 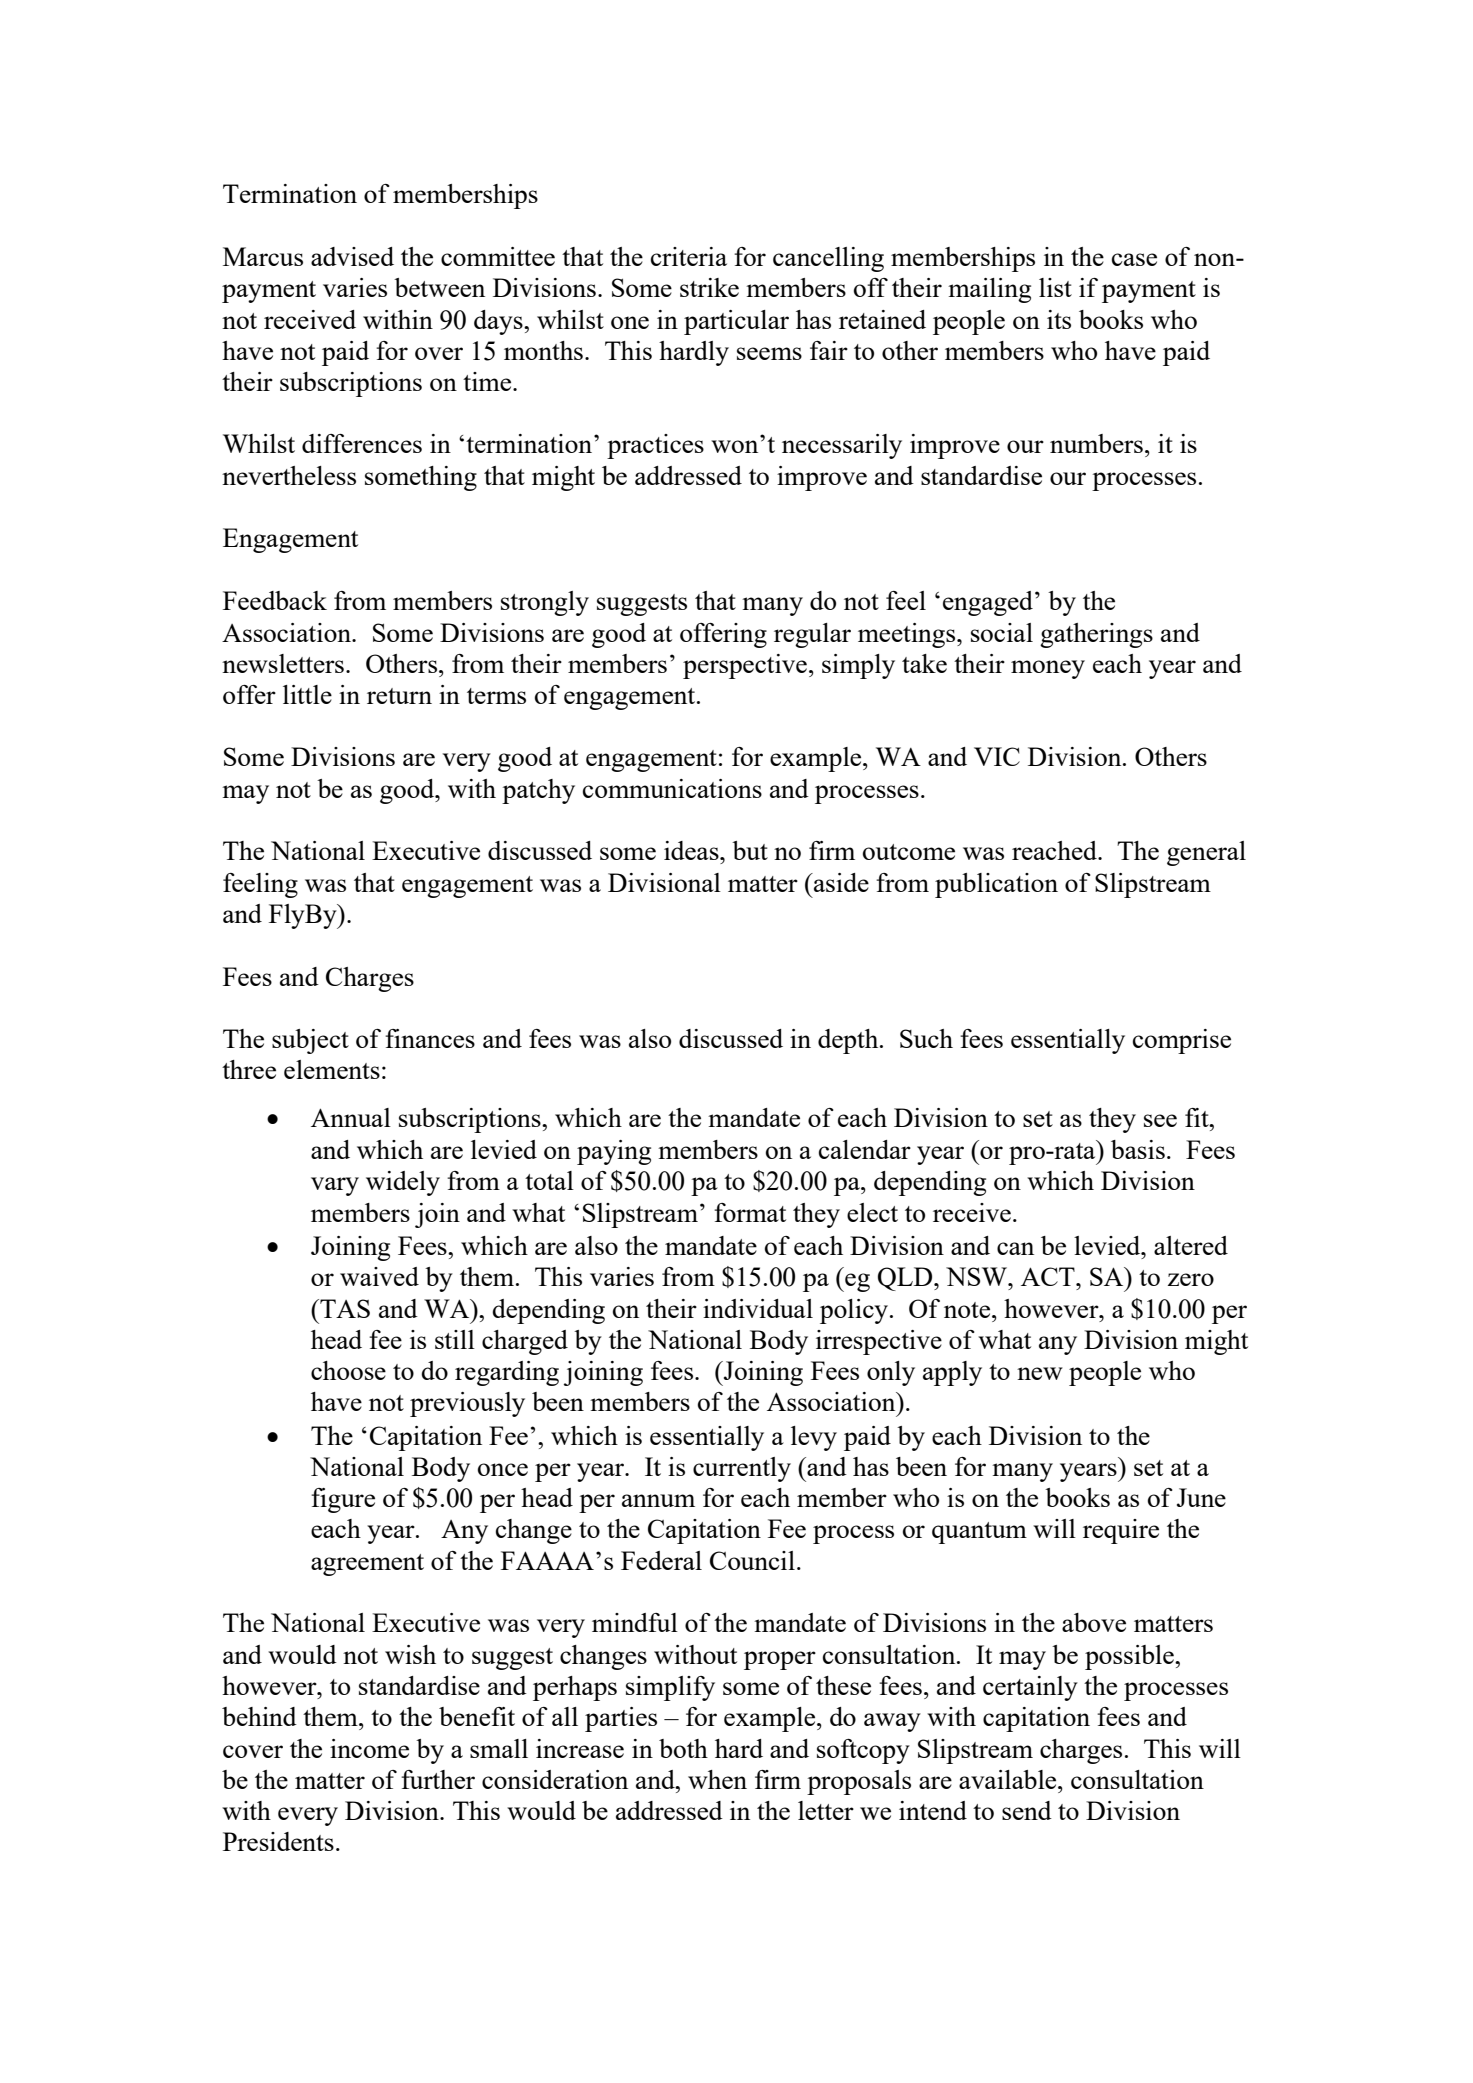 I want to click on income, so click(x=369, y=1748).
